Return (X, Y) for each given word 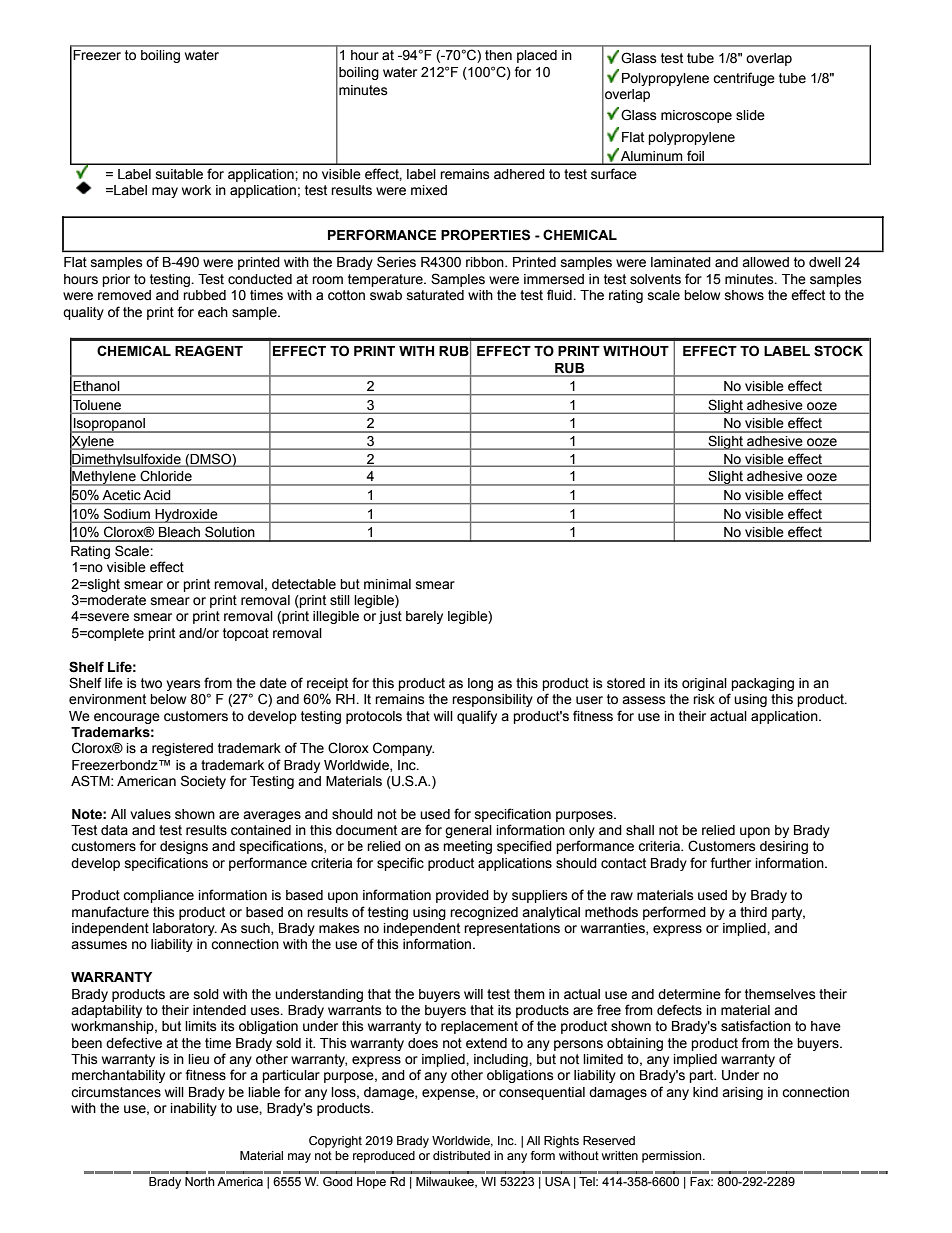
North (200, 1181)
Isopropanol (109, 425)
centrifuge (744, 79)
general (468, 831)
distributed (461, 1155)
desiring (784, 847)
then (498, 55)
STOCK (838, 351)
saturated (435, 295)
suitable (179, 174)
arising (742, 1093)
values (150, 814)
